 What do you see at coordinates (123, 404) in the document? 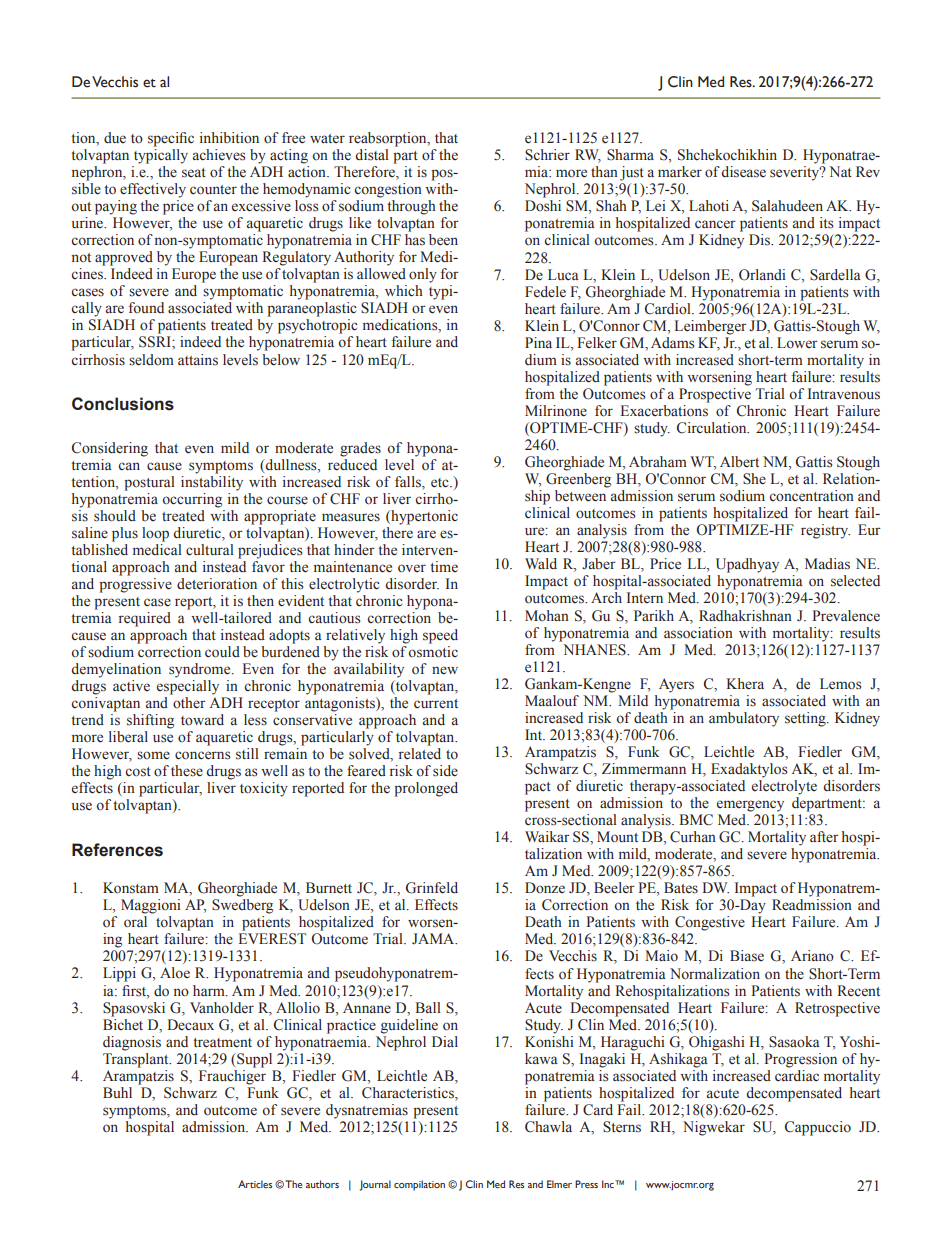
I see `Conclusions` at bounding box center [123, 404].
